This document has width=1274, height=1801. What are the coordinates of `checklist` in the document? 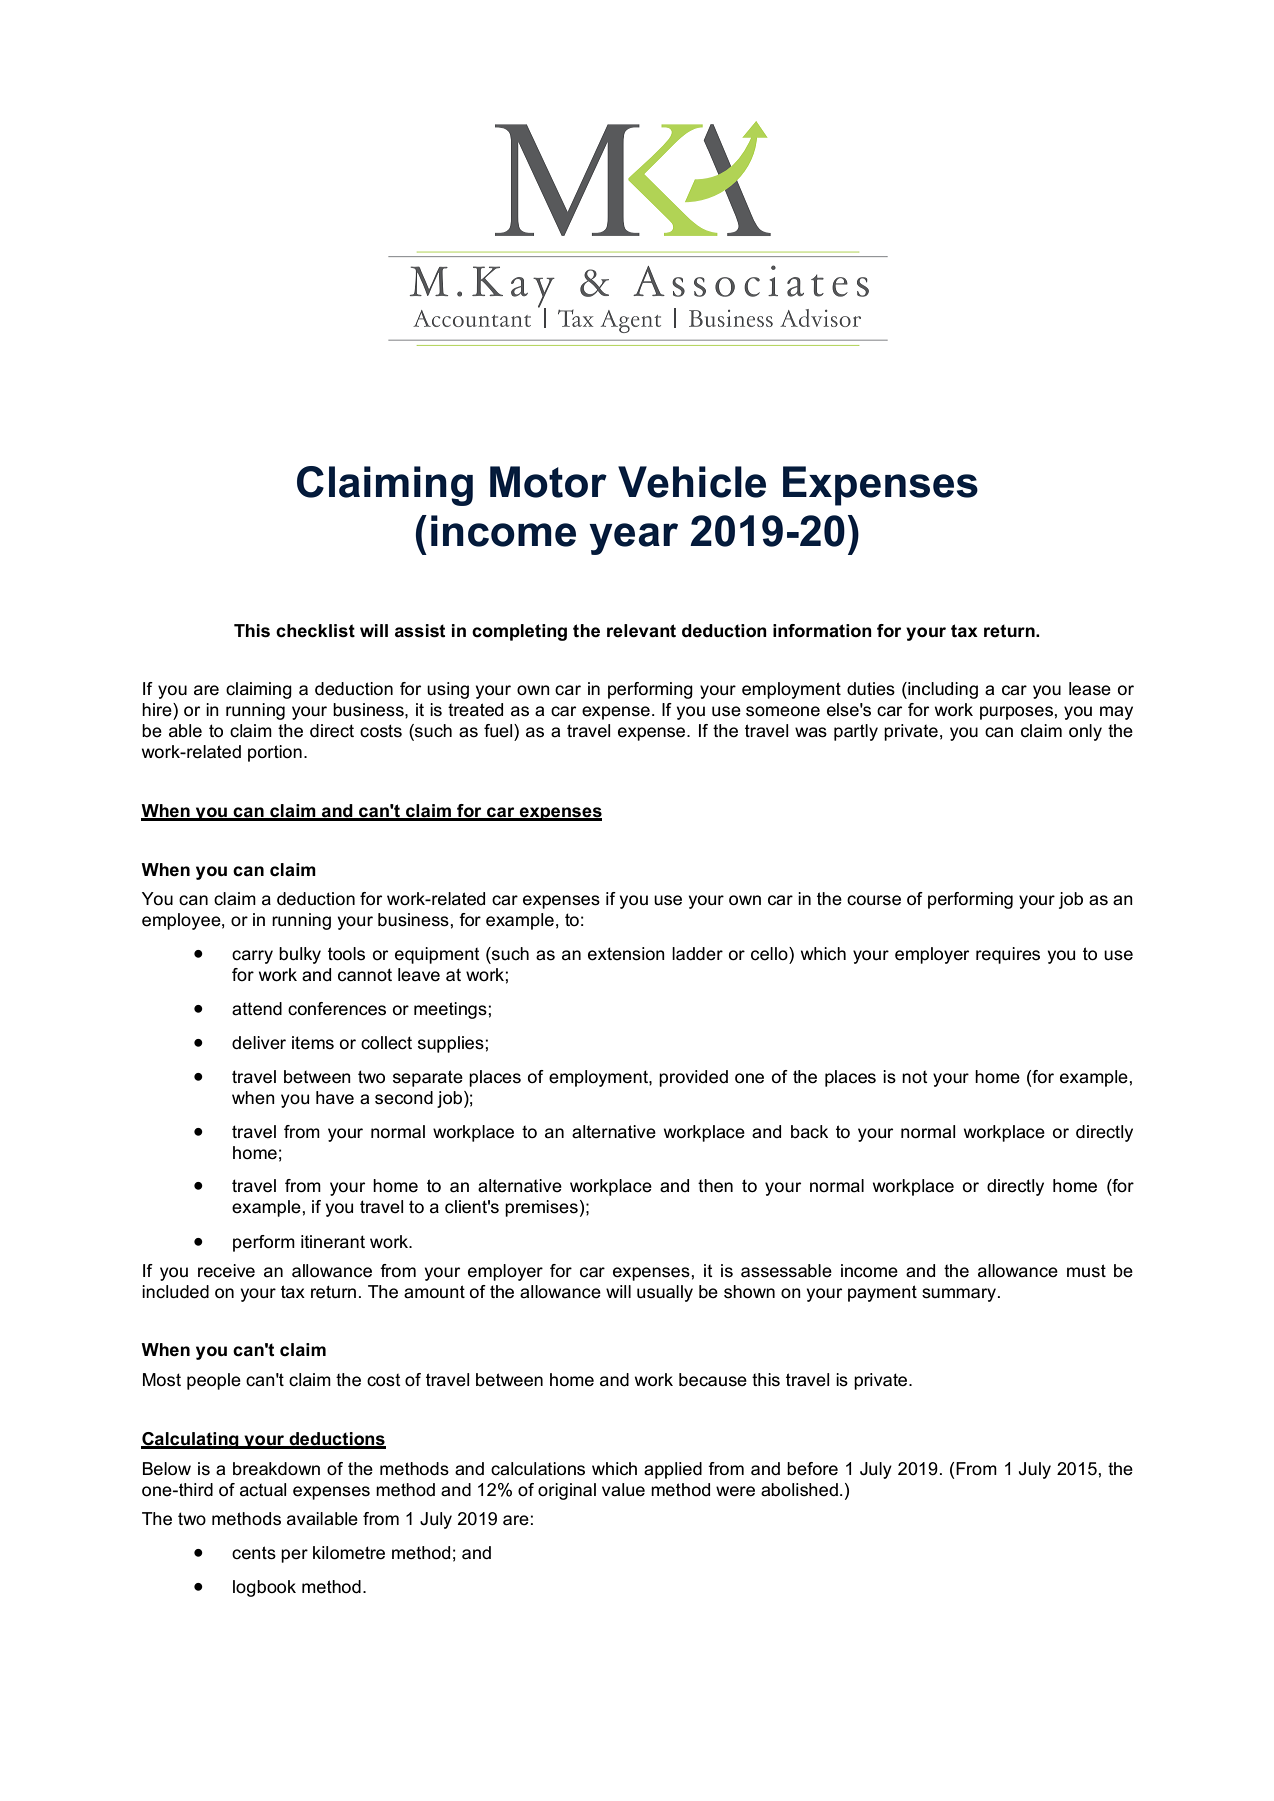 It's located at (315, 631).
